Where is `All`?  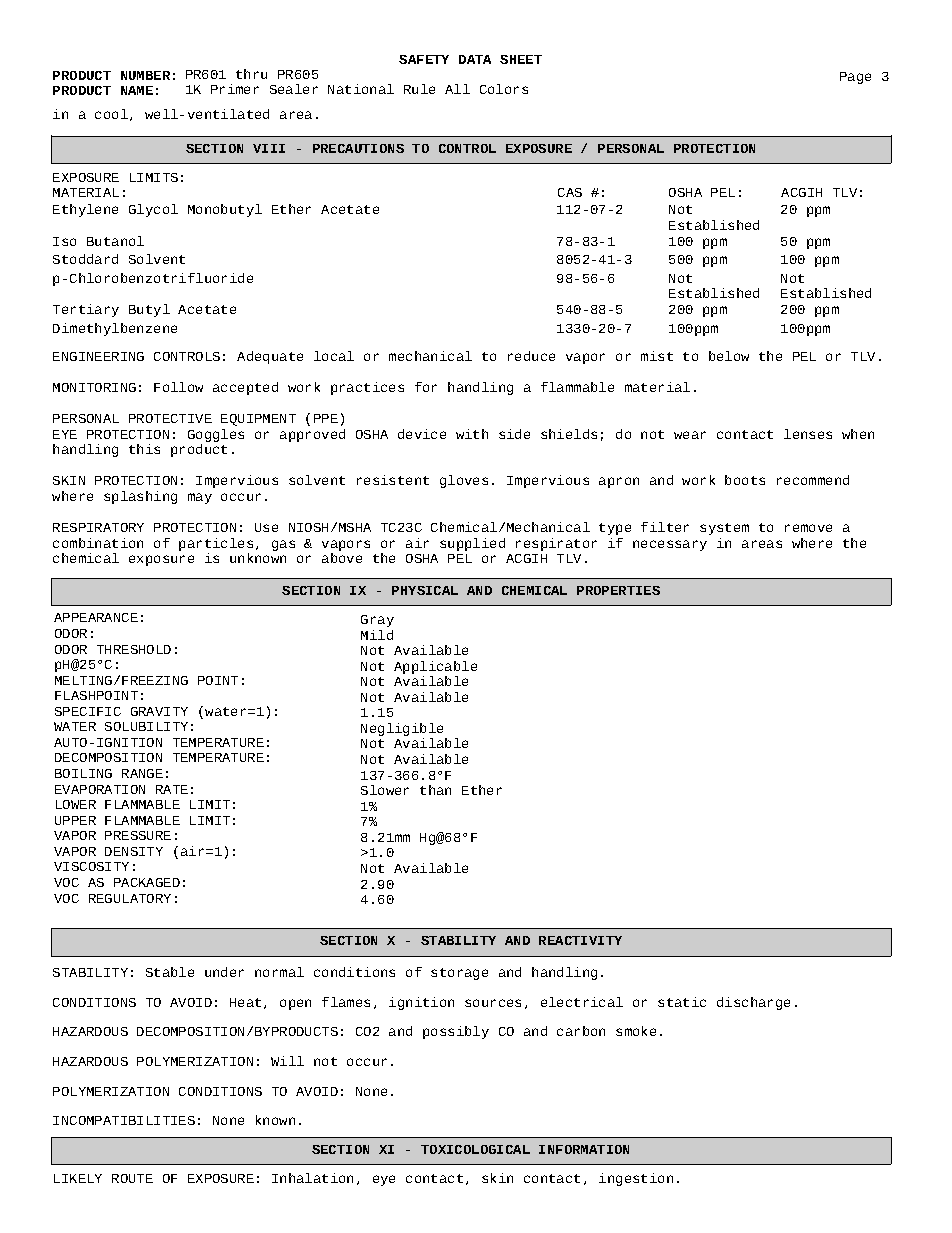 All is located at coordinates (457, 89).
